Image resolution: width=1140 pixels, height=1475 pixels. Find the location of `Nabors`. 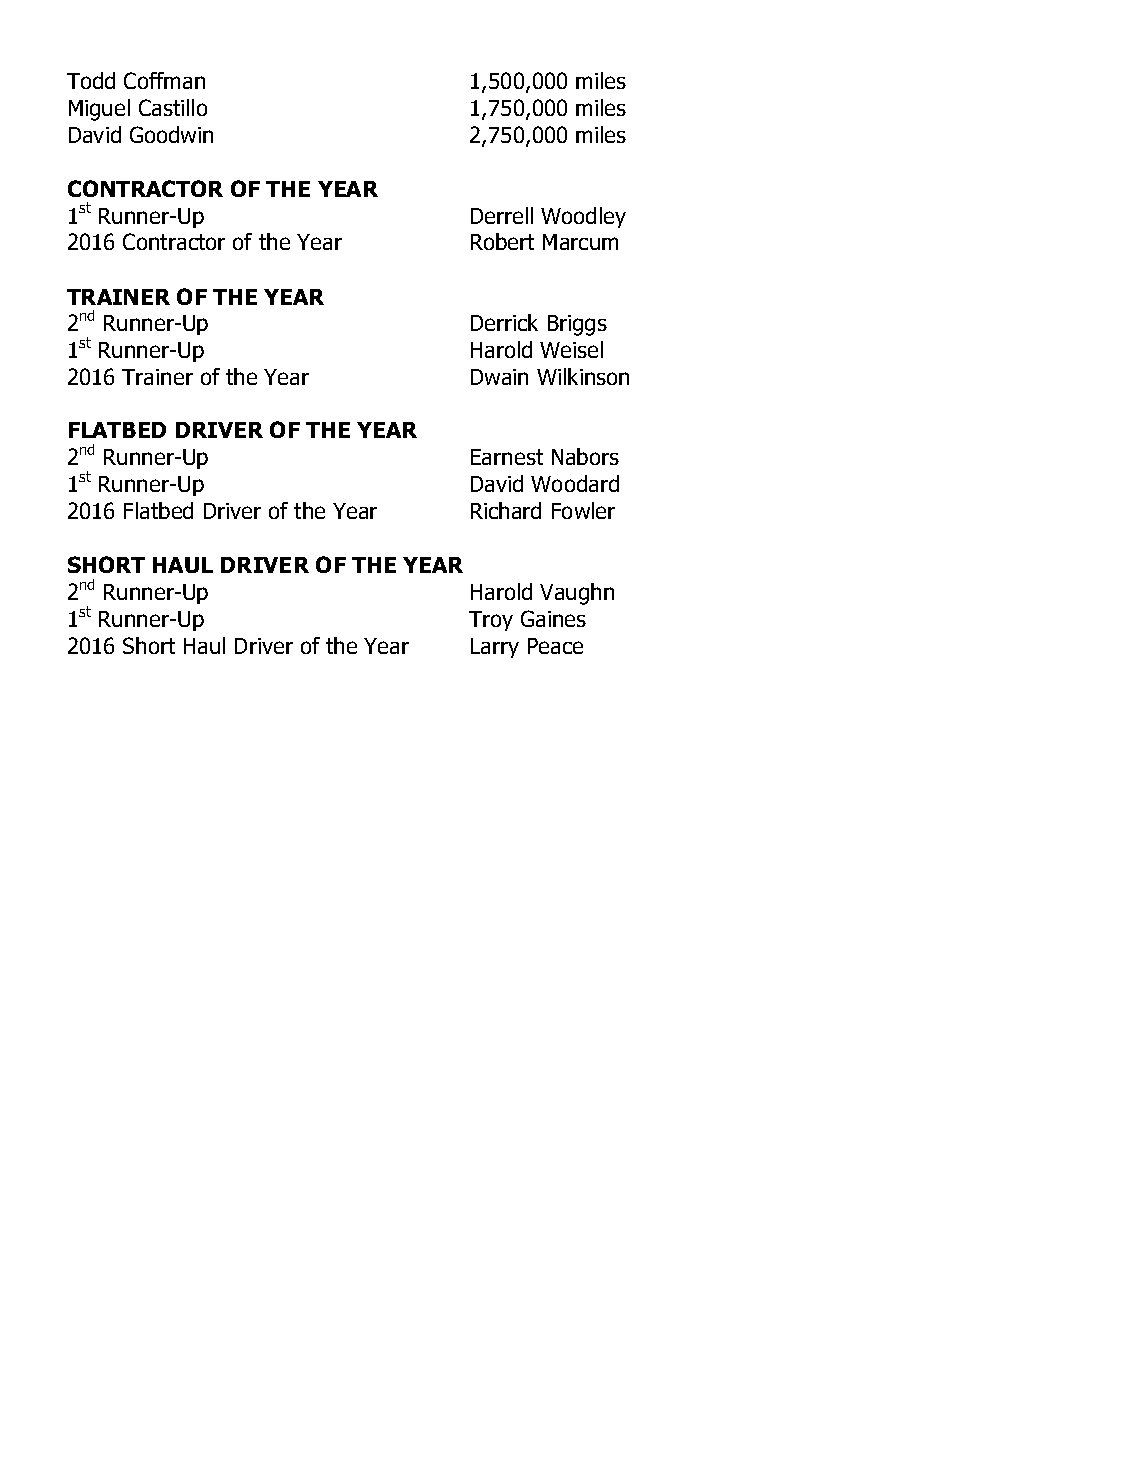

Nabors is located at coordinates (585, 456).
